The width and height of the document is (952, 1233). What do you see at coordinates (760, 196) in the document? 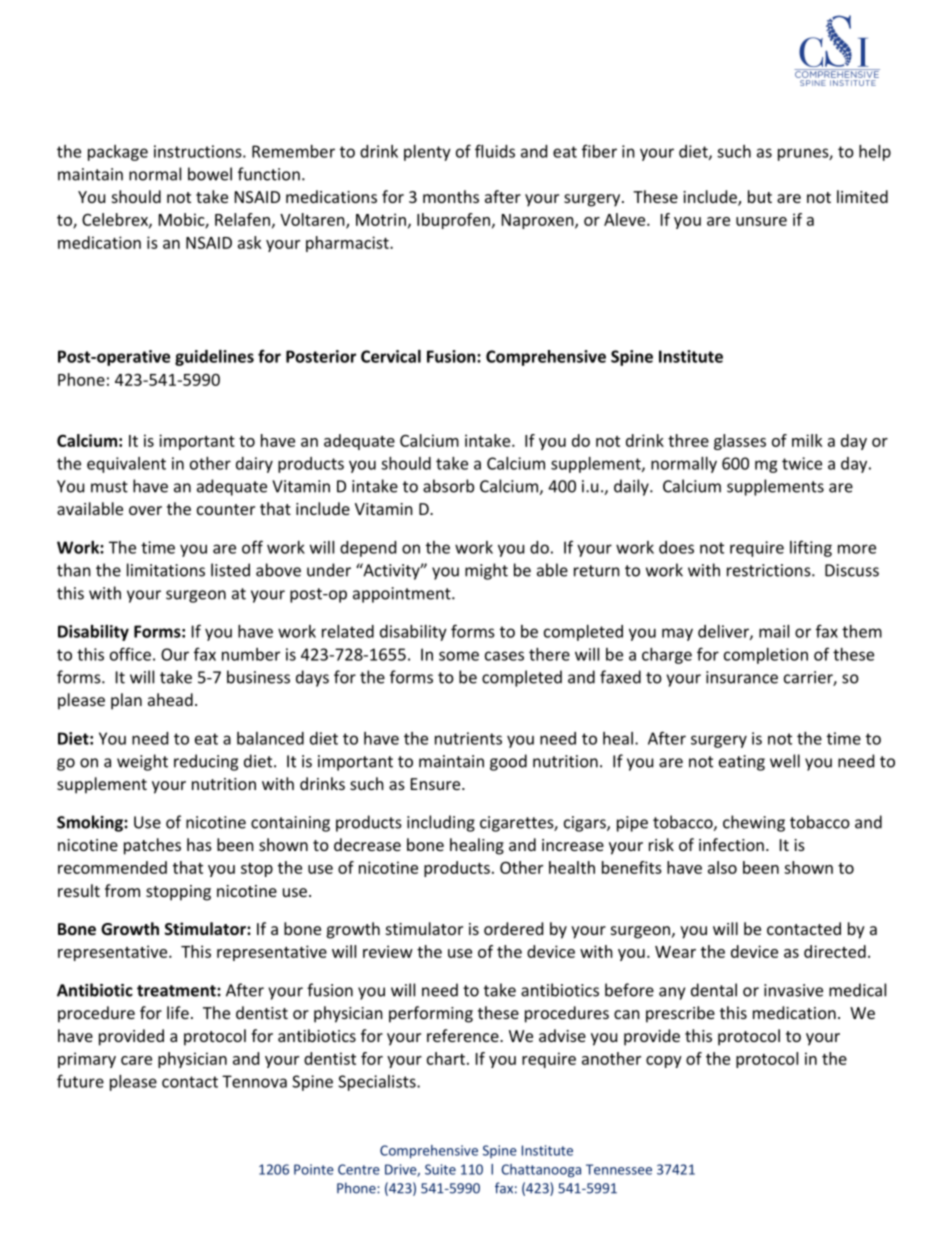
I see `but` at bounding box center [760, 196].
